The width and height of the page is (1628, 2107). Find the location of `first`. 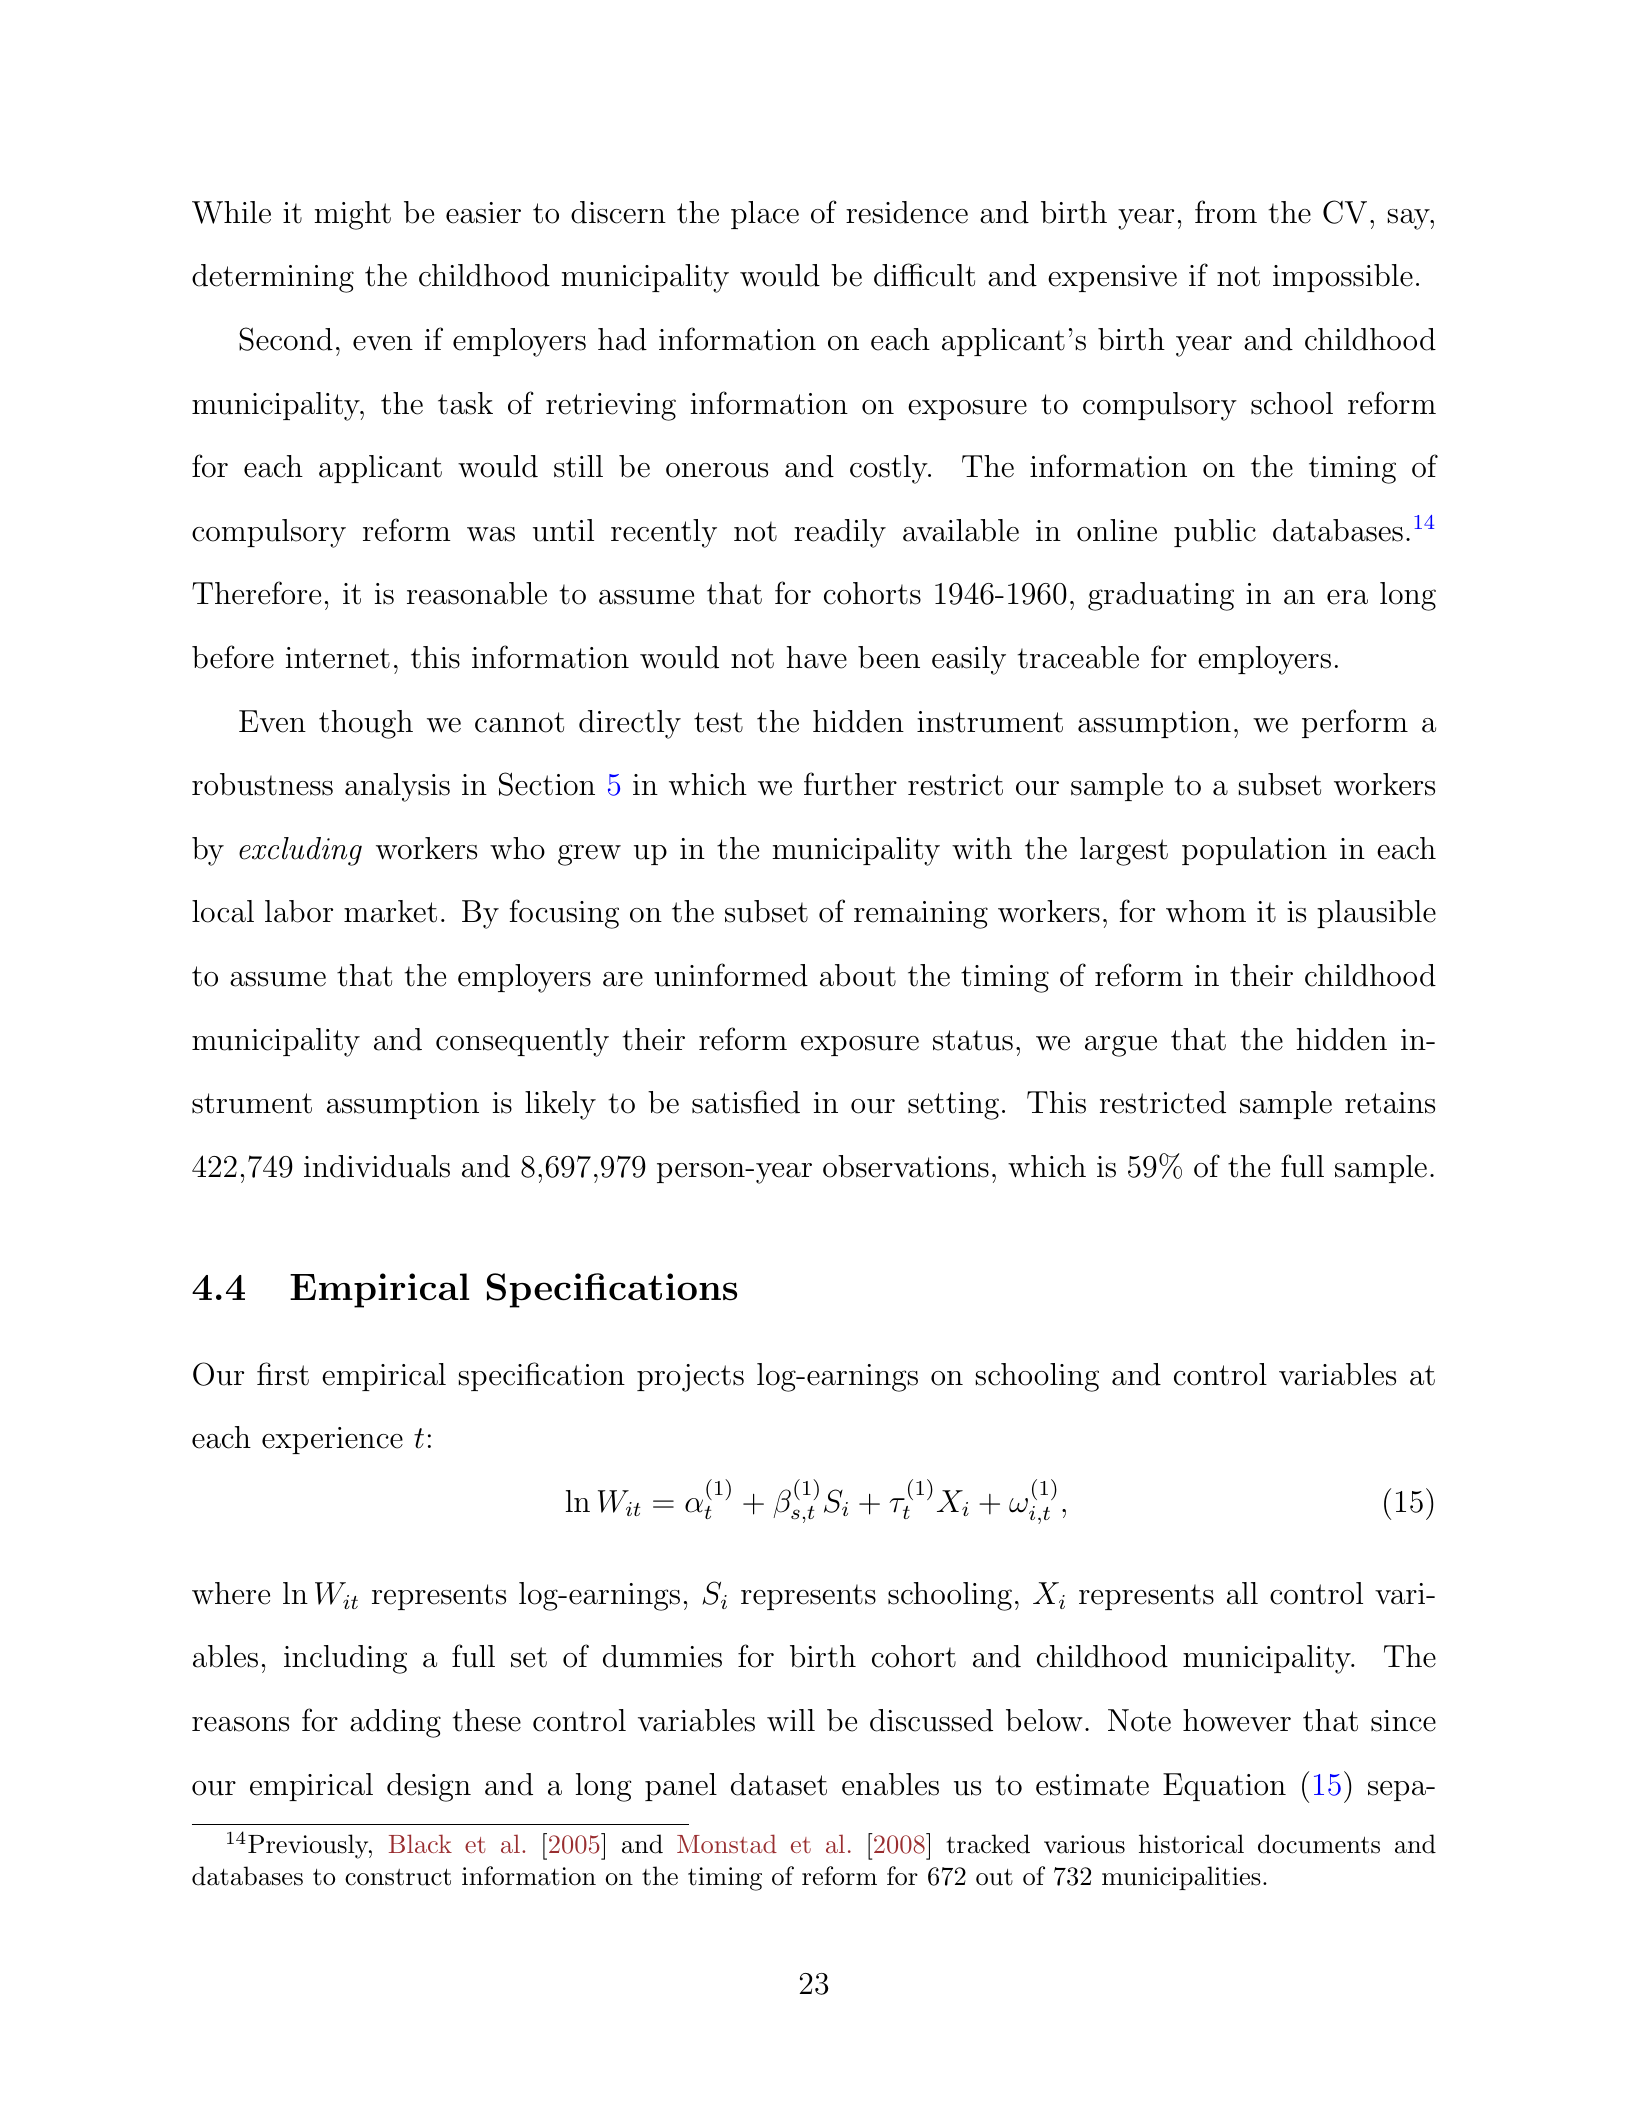

first is located at coordinates (283, 1374).
